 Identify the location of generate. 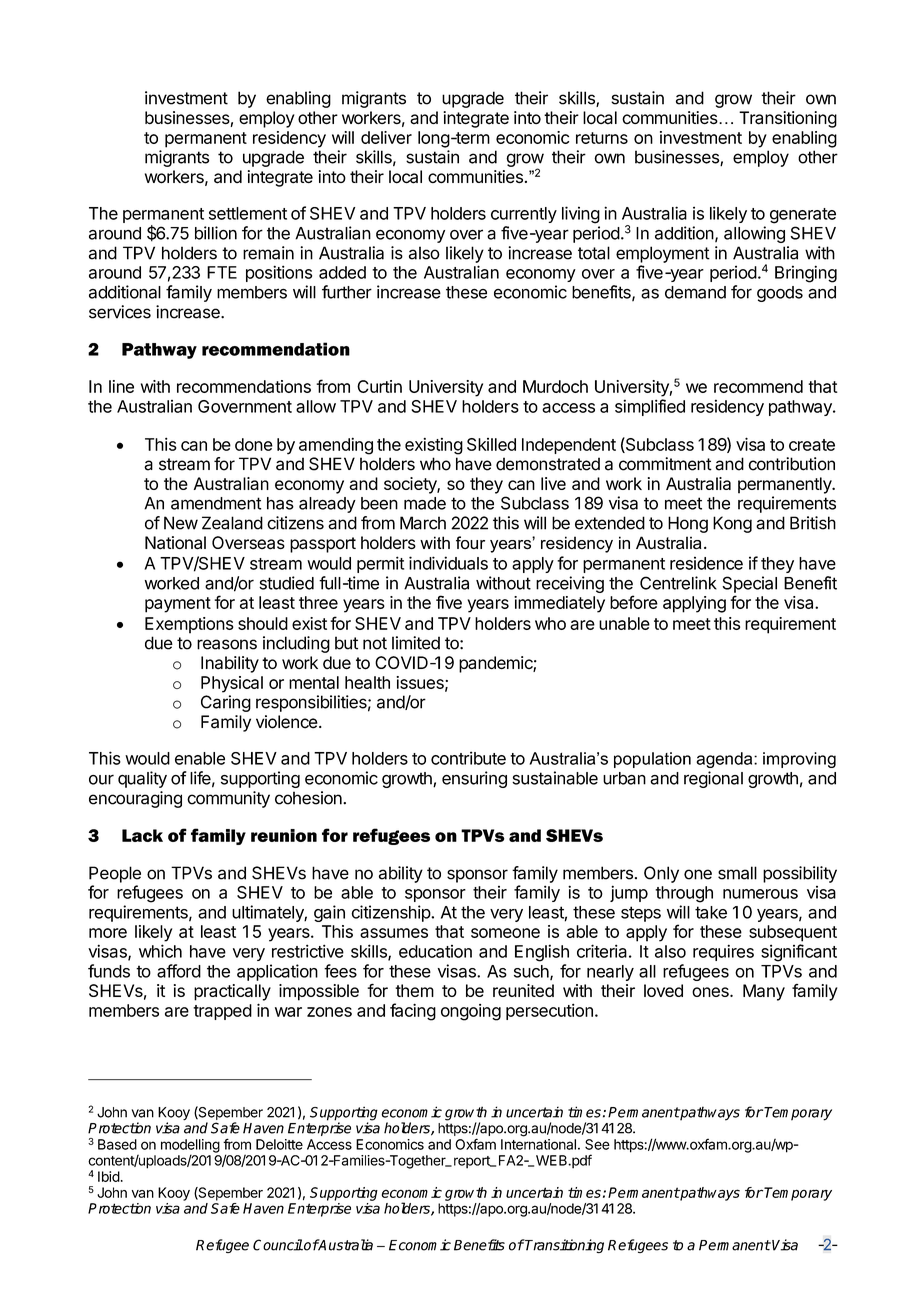
(803, 216).
